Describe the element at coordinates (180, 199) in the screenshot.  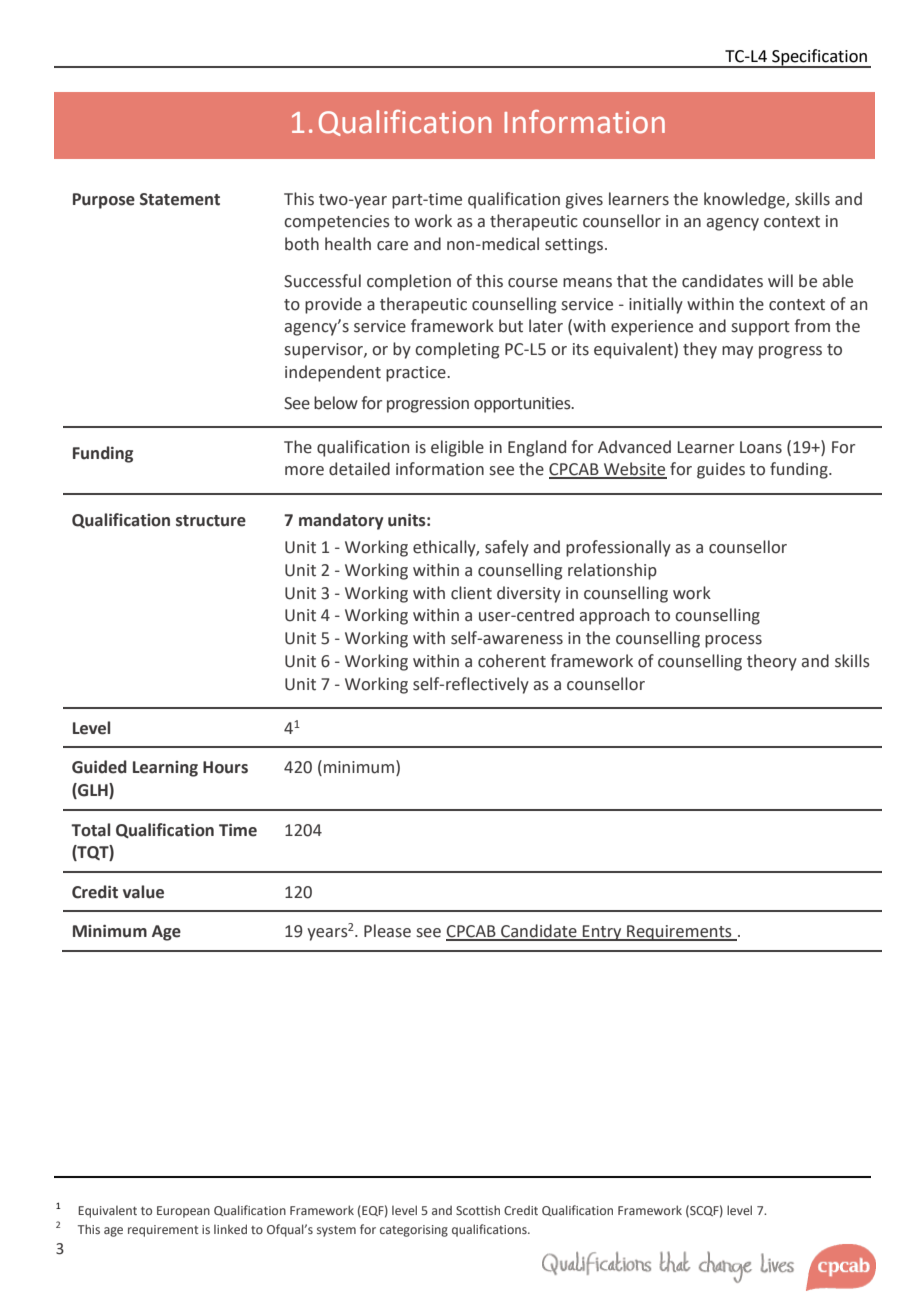
I see `Statement` at that location.
